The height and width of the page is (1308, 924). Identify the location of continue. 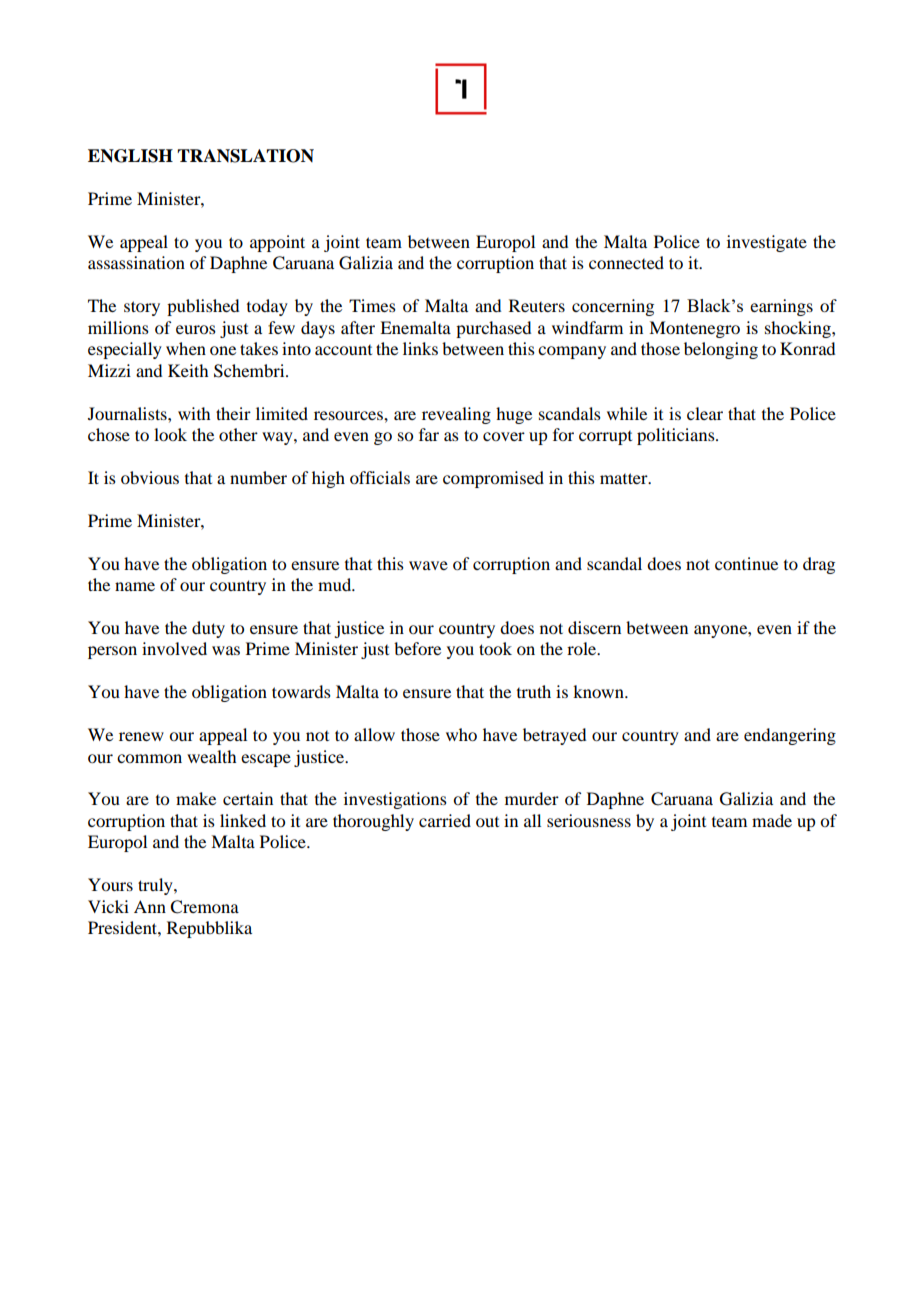
(746, 563).
